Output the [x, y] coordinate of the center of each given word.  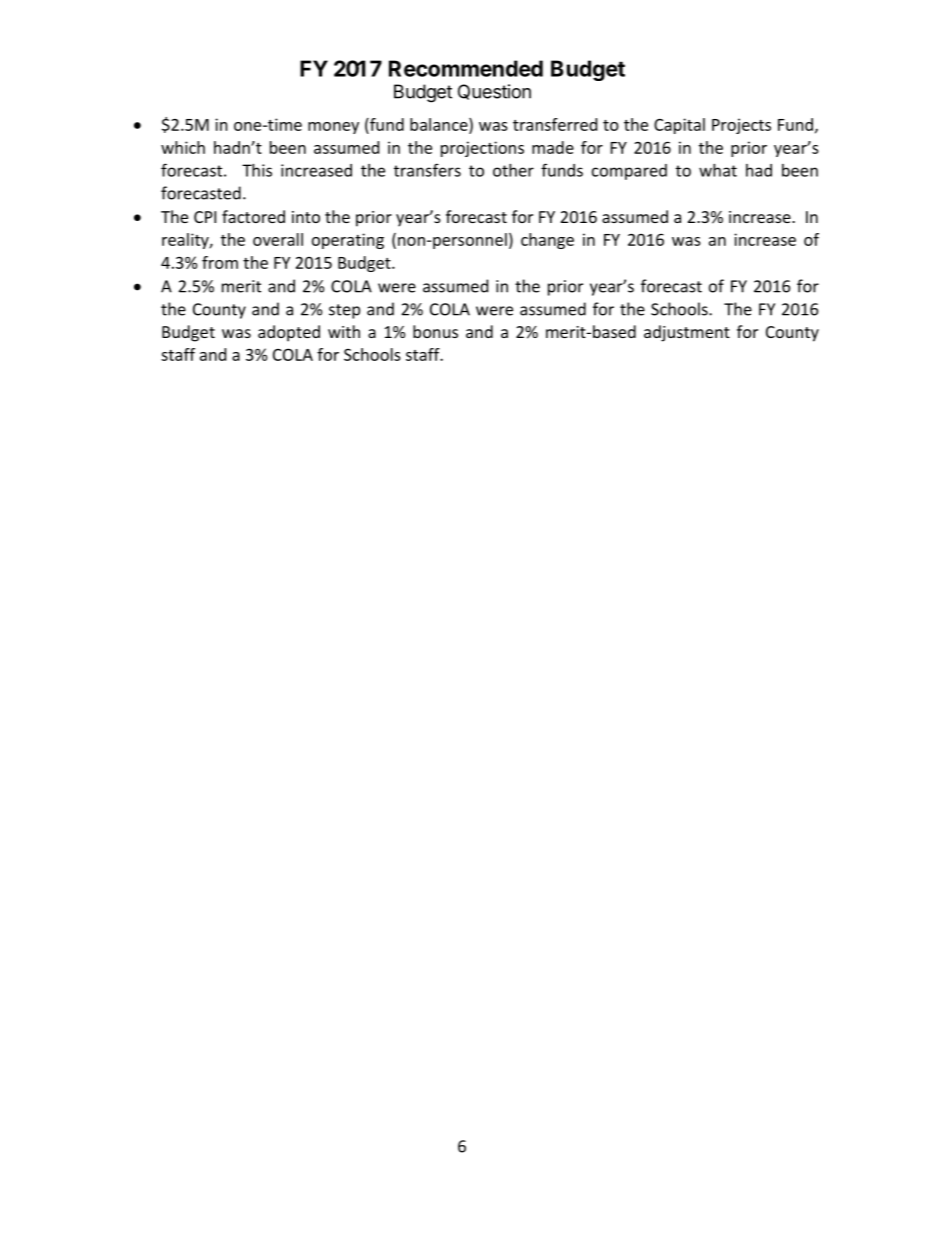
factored [253, 216]
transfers [427, 170]
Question [494, 92]
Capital [679, 126]
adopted [289, 333]
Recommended [466, 68]
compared [629, 172]
